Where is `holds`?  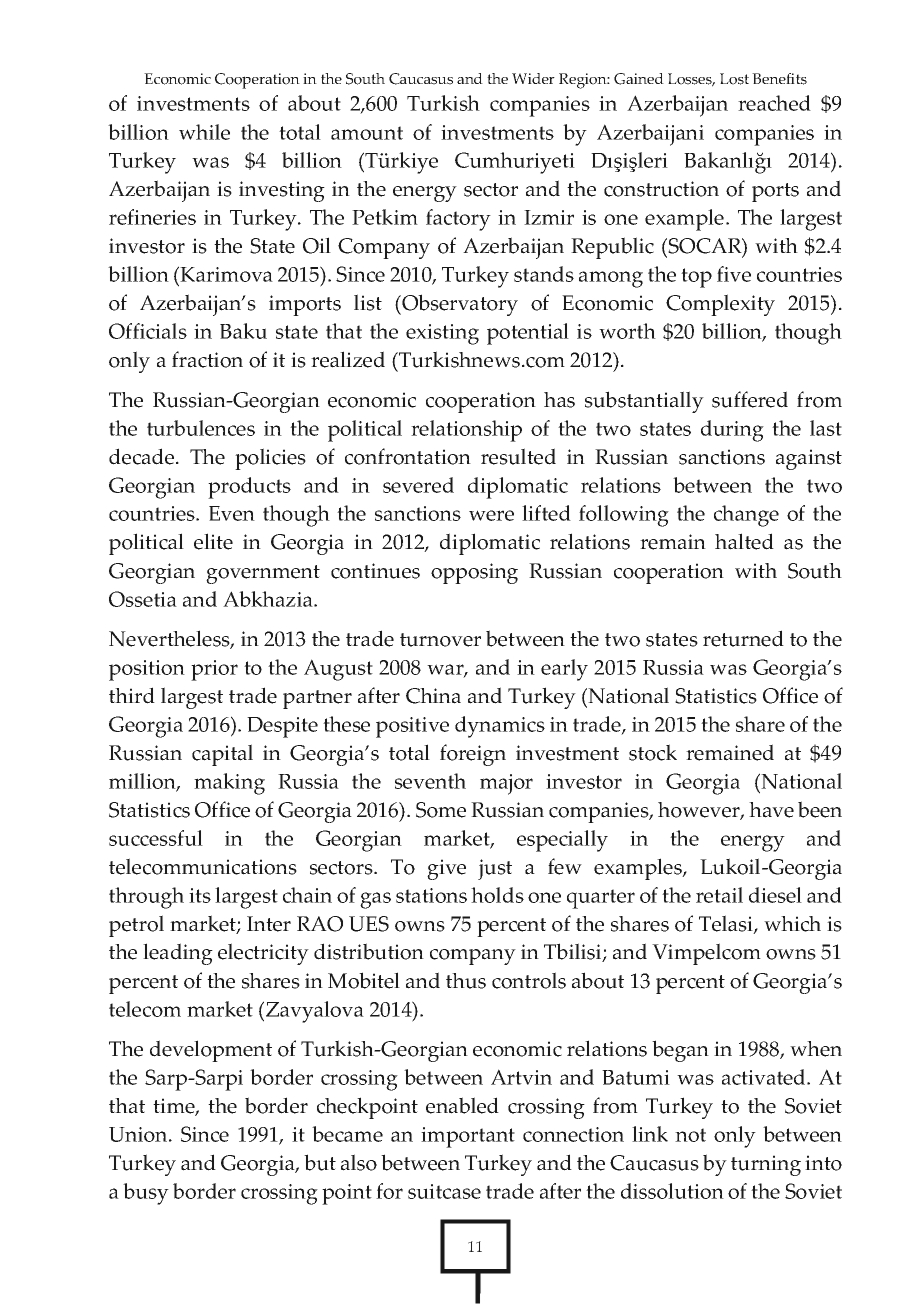
holds is located at coordinates (497, 895).
